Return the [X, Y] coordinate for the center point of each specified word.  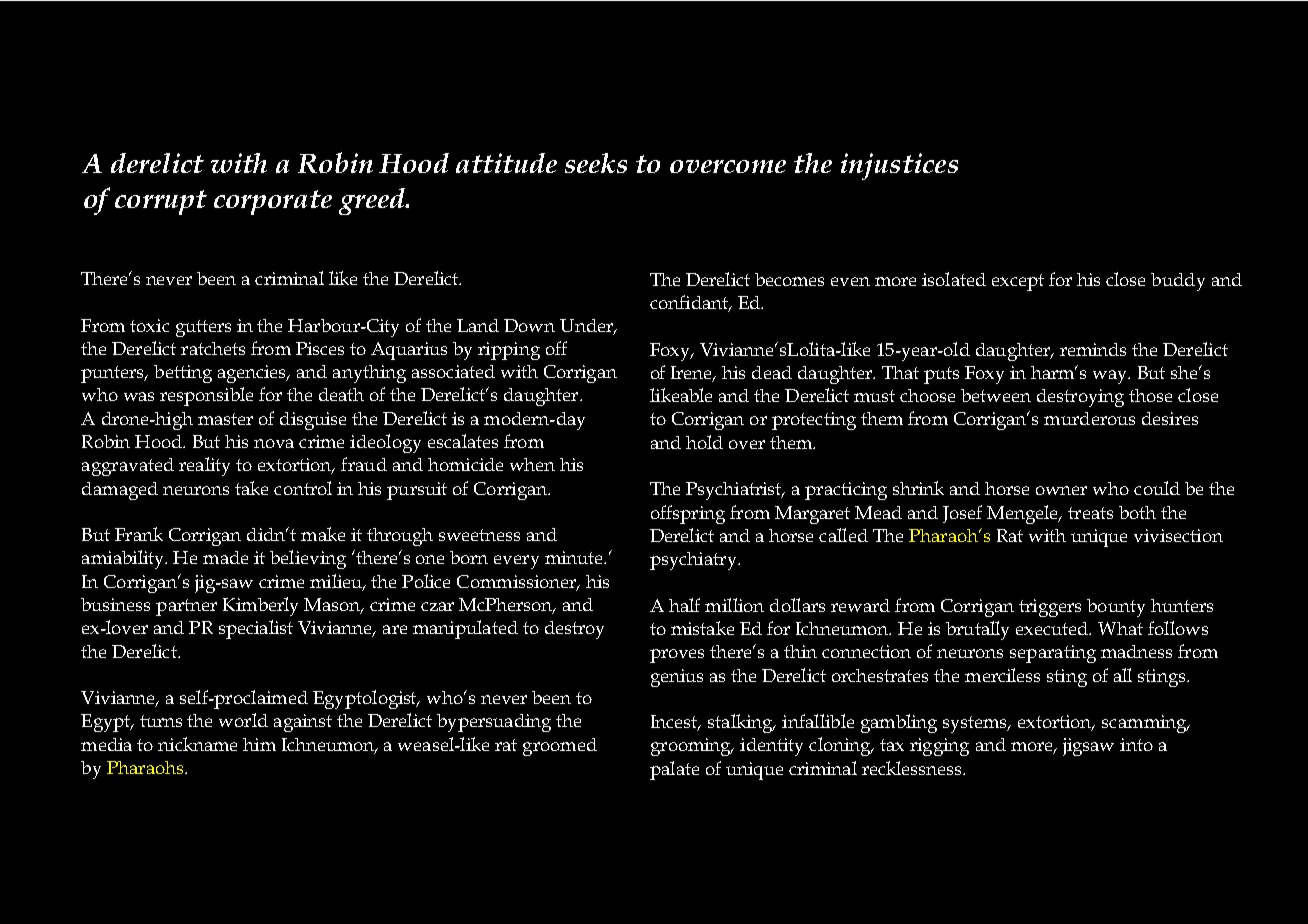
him [259, 744]
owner [1061, 490]
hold [704, 442]
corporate [273, 202]
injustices [899, 166]
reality [204, 466]
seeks [596, 163]
